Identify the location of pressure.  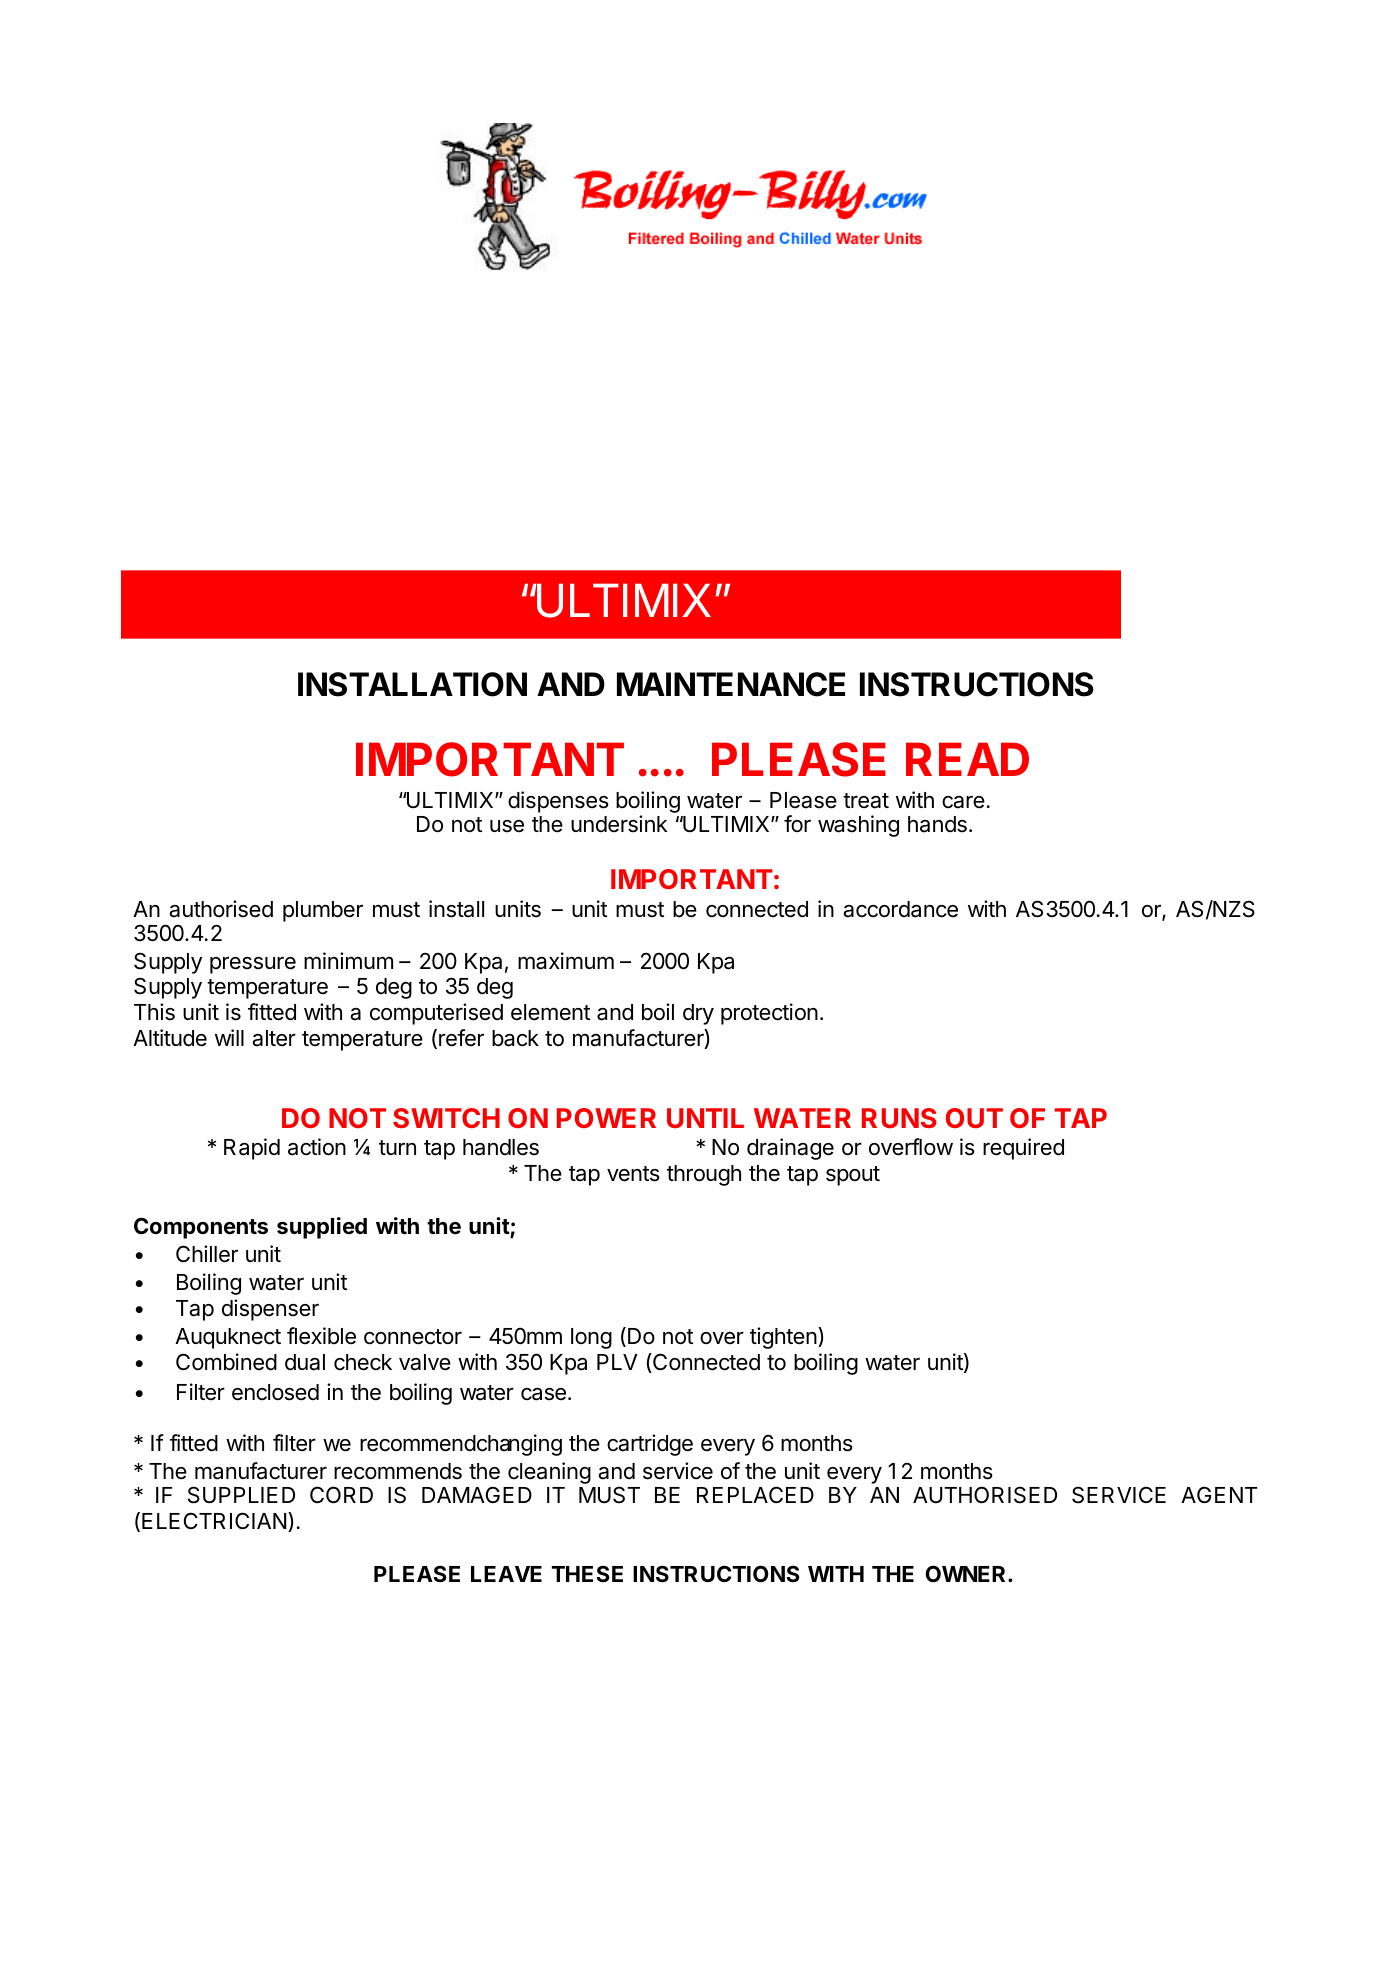
(253, 965).
